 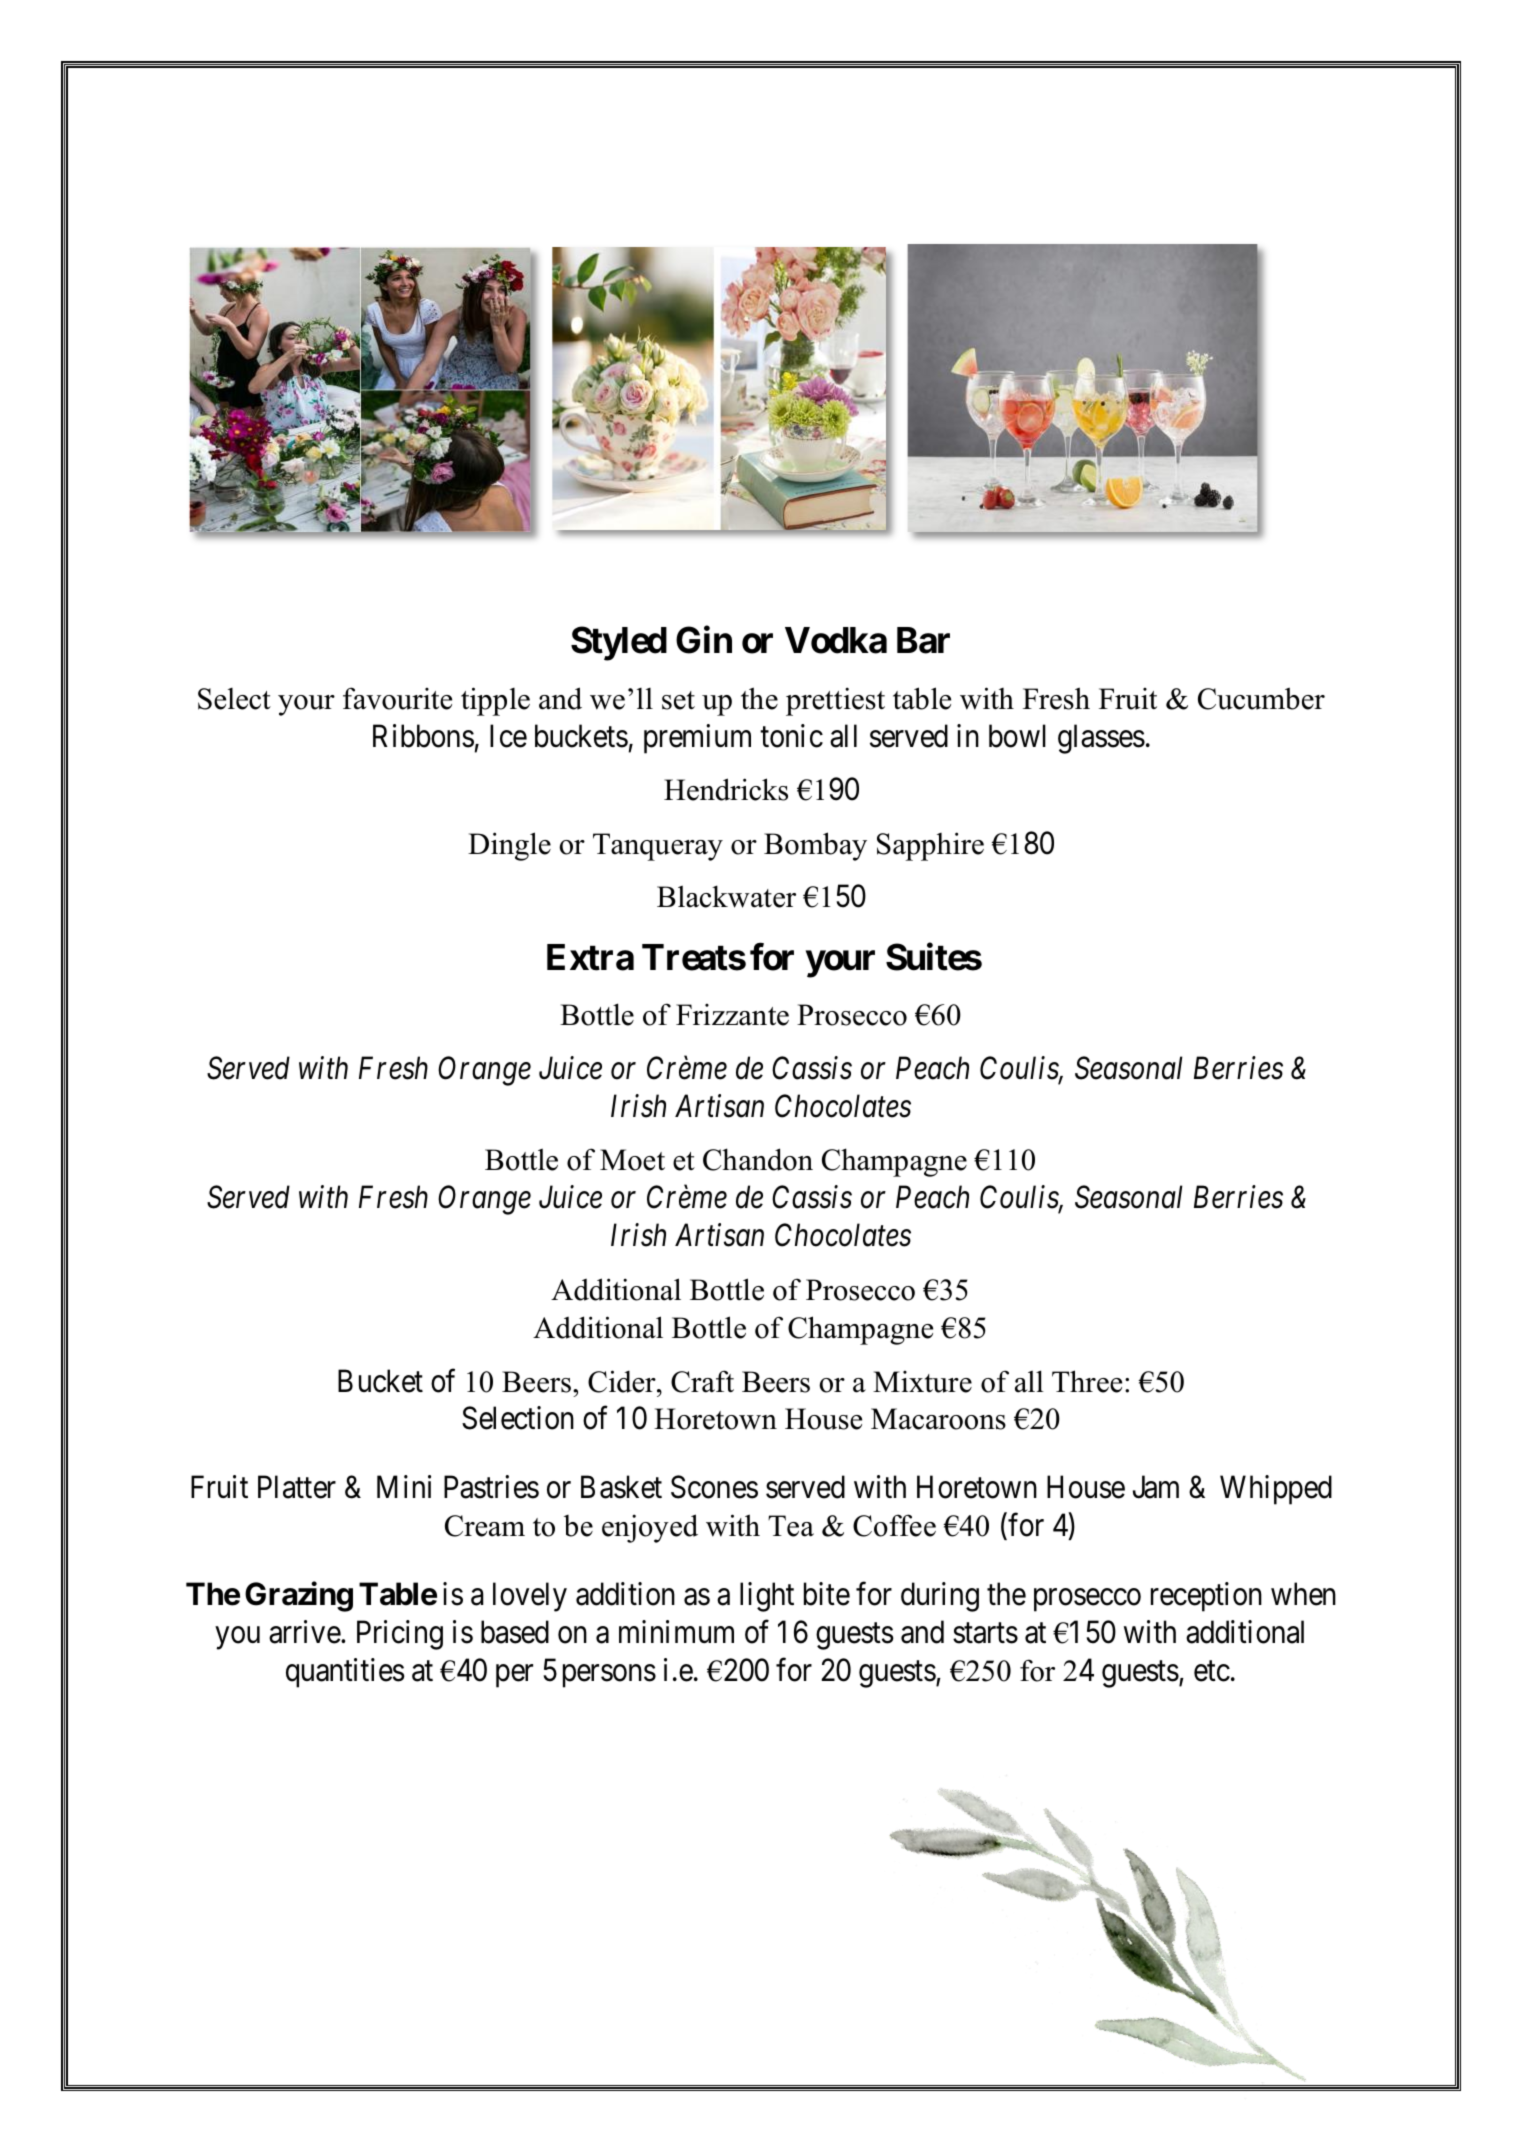 What do you see at coordinates (590, 957) in the screenshot?
I see `Extra` at bounding box center [590, 957].
